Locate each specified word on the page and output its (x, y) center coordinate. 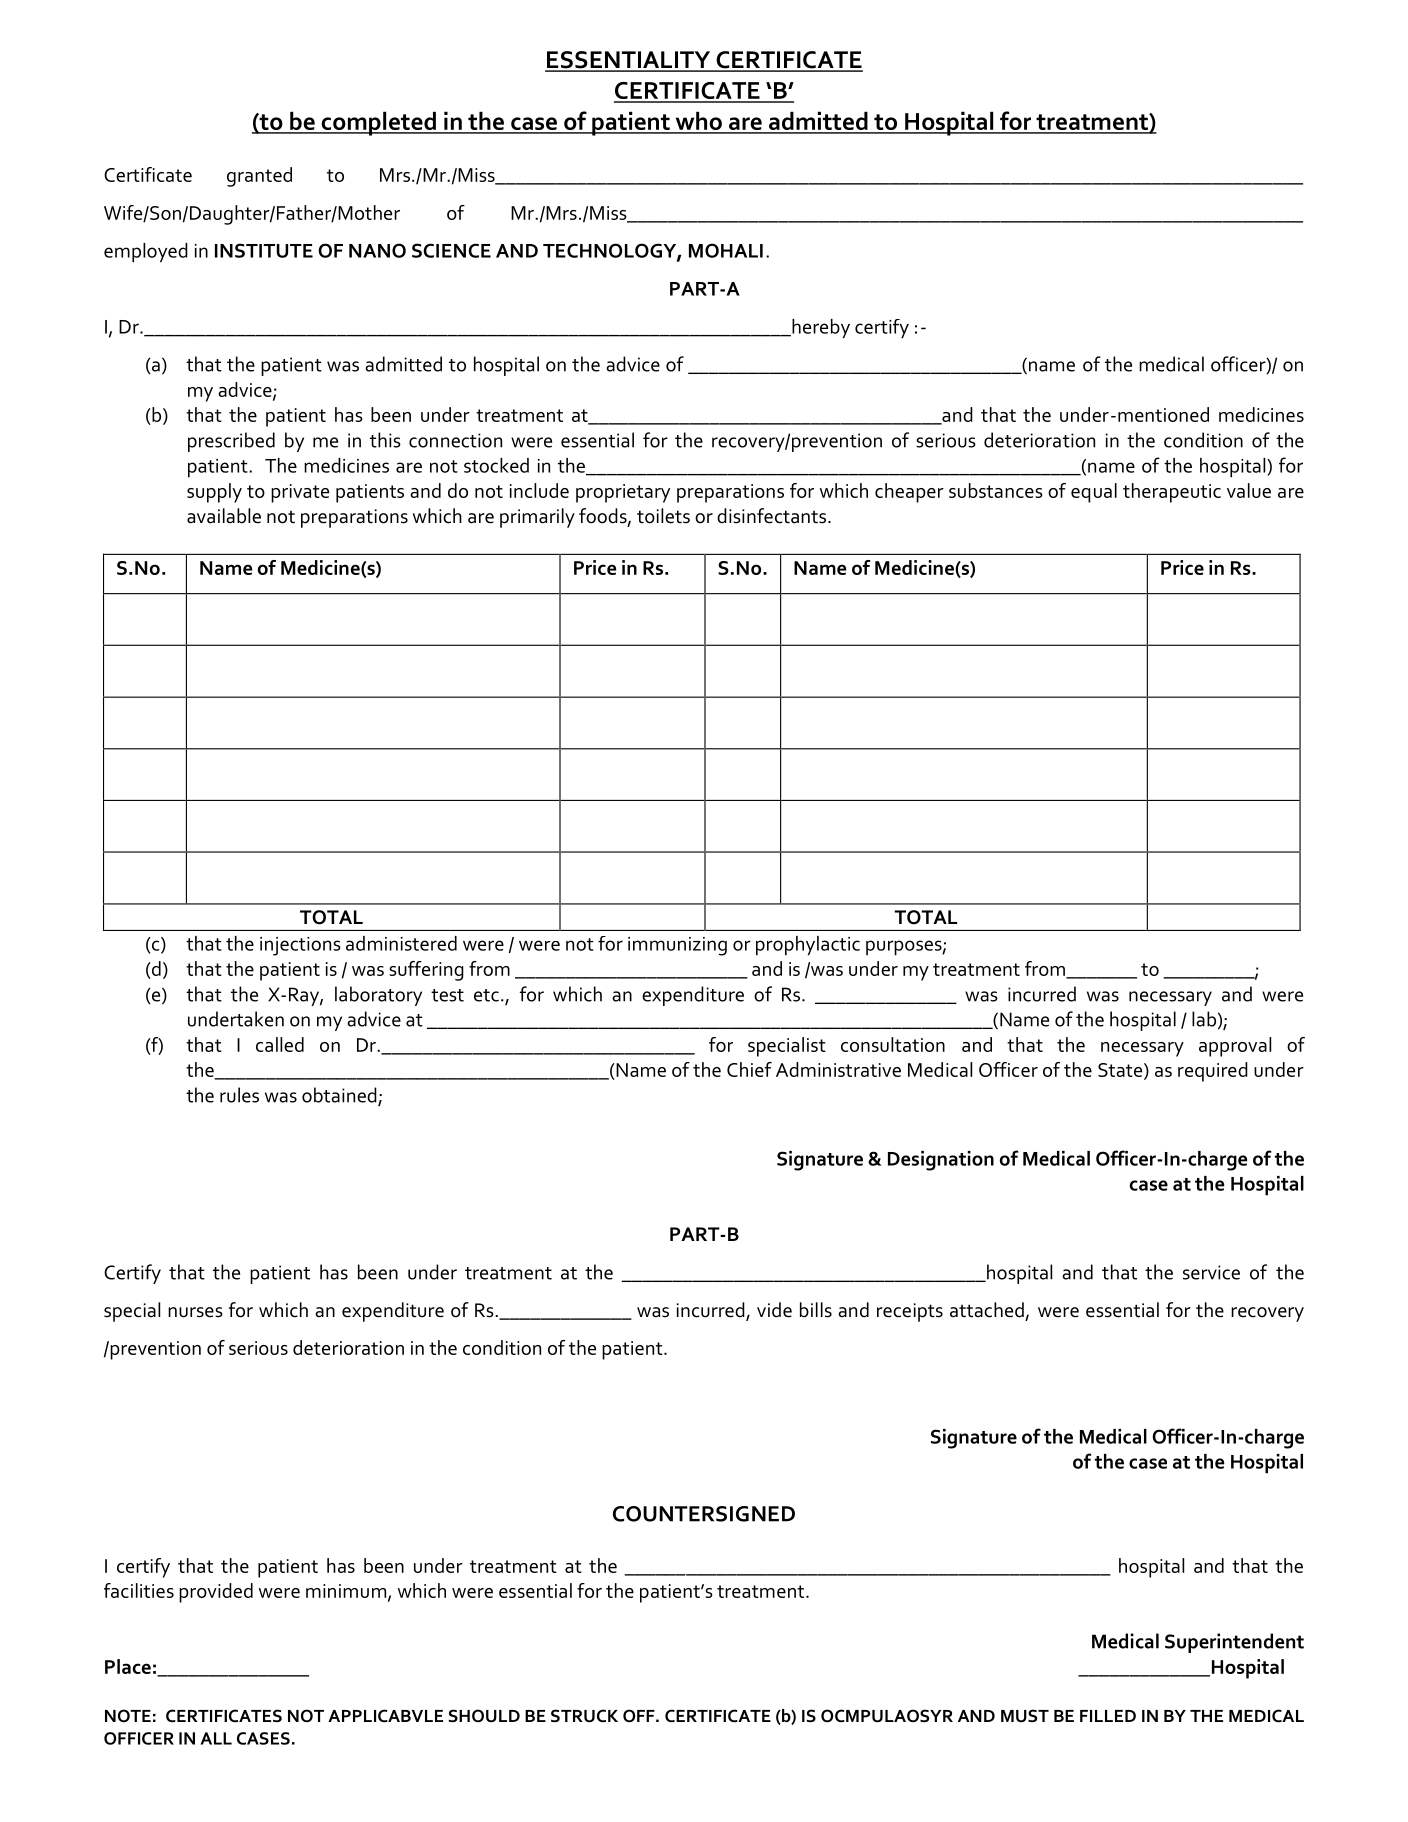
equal (1094, 493)
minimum (346, 1591)
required (1213, 1072)
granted (259, 177)
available (224, 516)
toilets (663, 516)
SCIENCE (451, 250)
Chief (749, 1069)
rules (239, 1095)
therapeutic (1172, 493)
